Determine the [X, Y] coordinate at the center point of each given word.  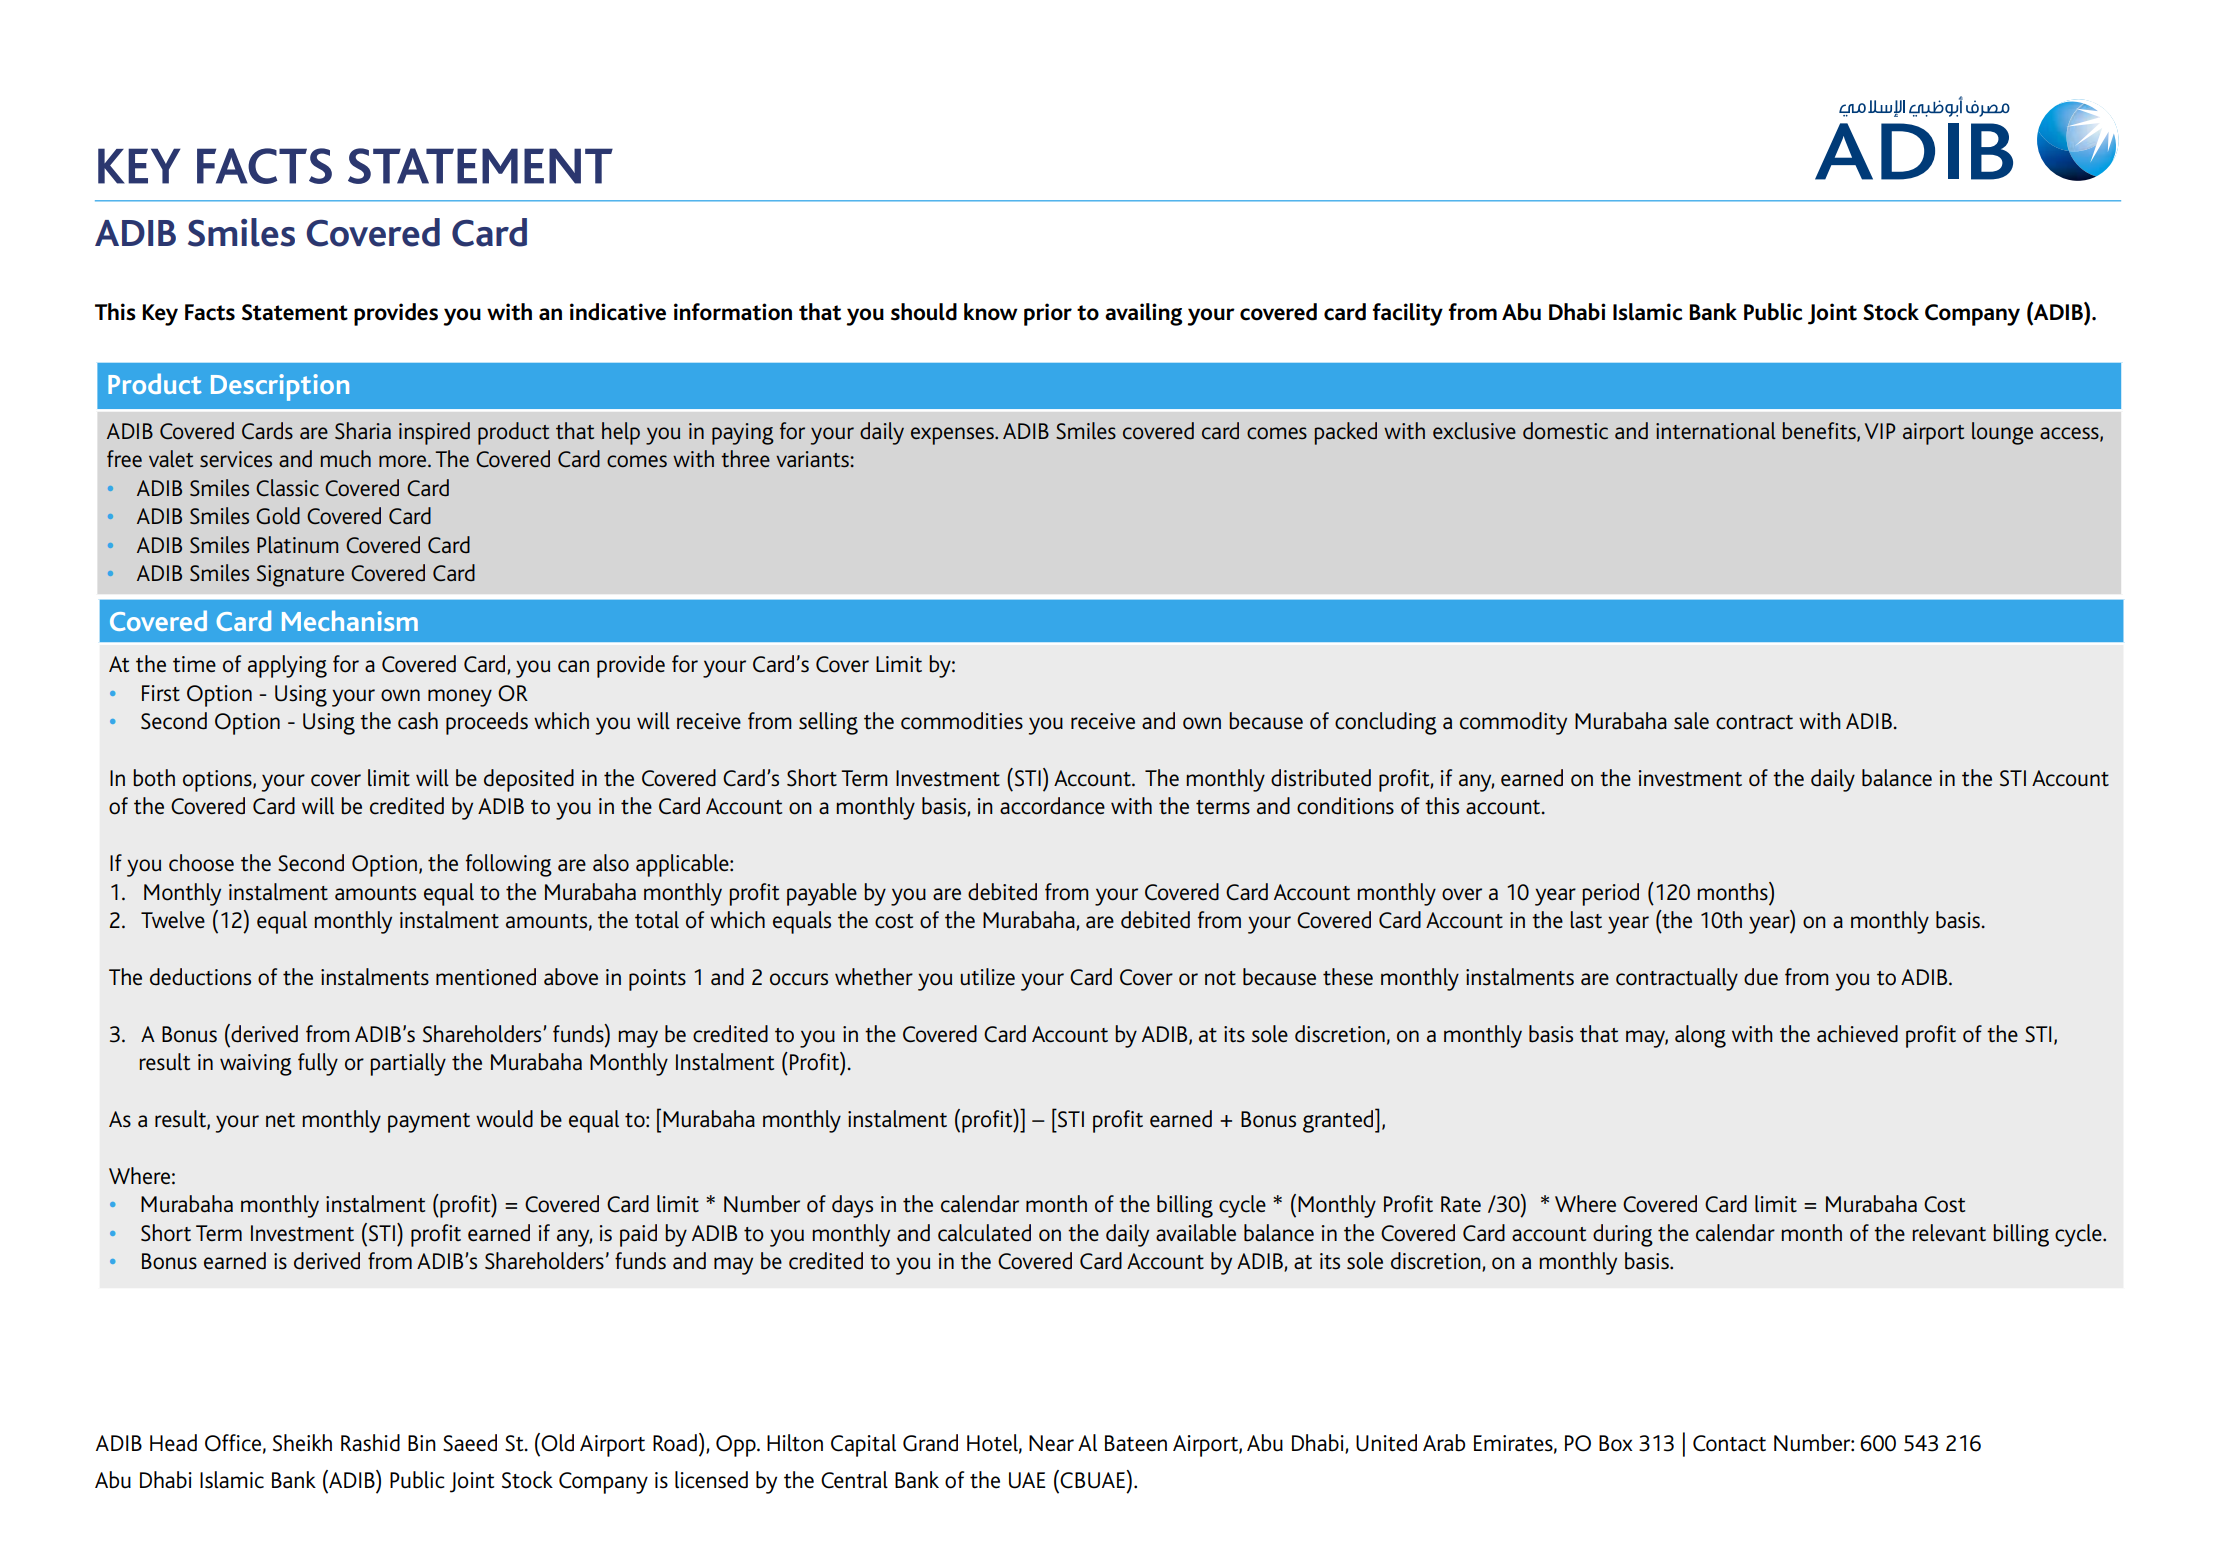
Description [280, 387]
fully [318, 1064]
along [1700, 1036]
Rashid [370, 1443]
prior [1048, 314]
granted [1339, 1121]
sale [1691, 721]
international [1716, 431]
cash [418, 721]
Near [1051, 1443]
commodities [962, 721]
